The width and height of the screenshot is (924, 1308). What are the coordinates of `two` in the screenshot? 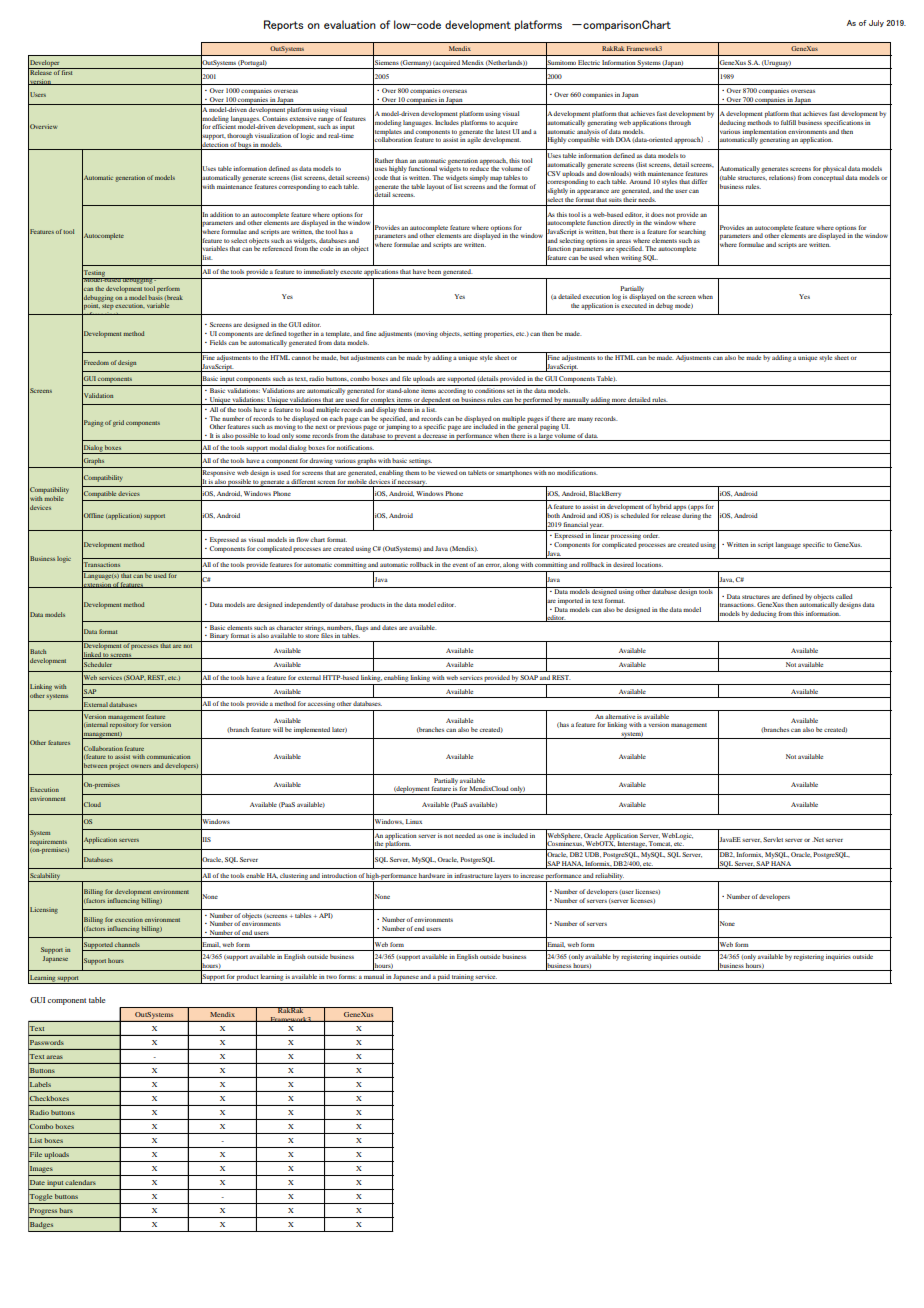 It's located at (331, 977).
